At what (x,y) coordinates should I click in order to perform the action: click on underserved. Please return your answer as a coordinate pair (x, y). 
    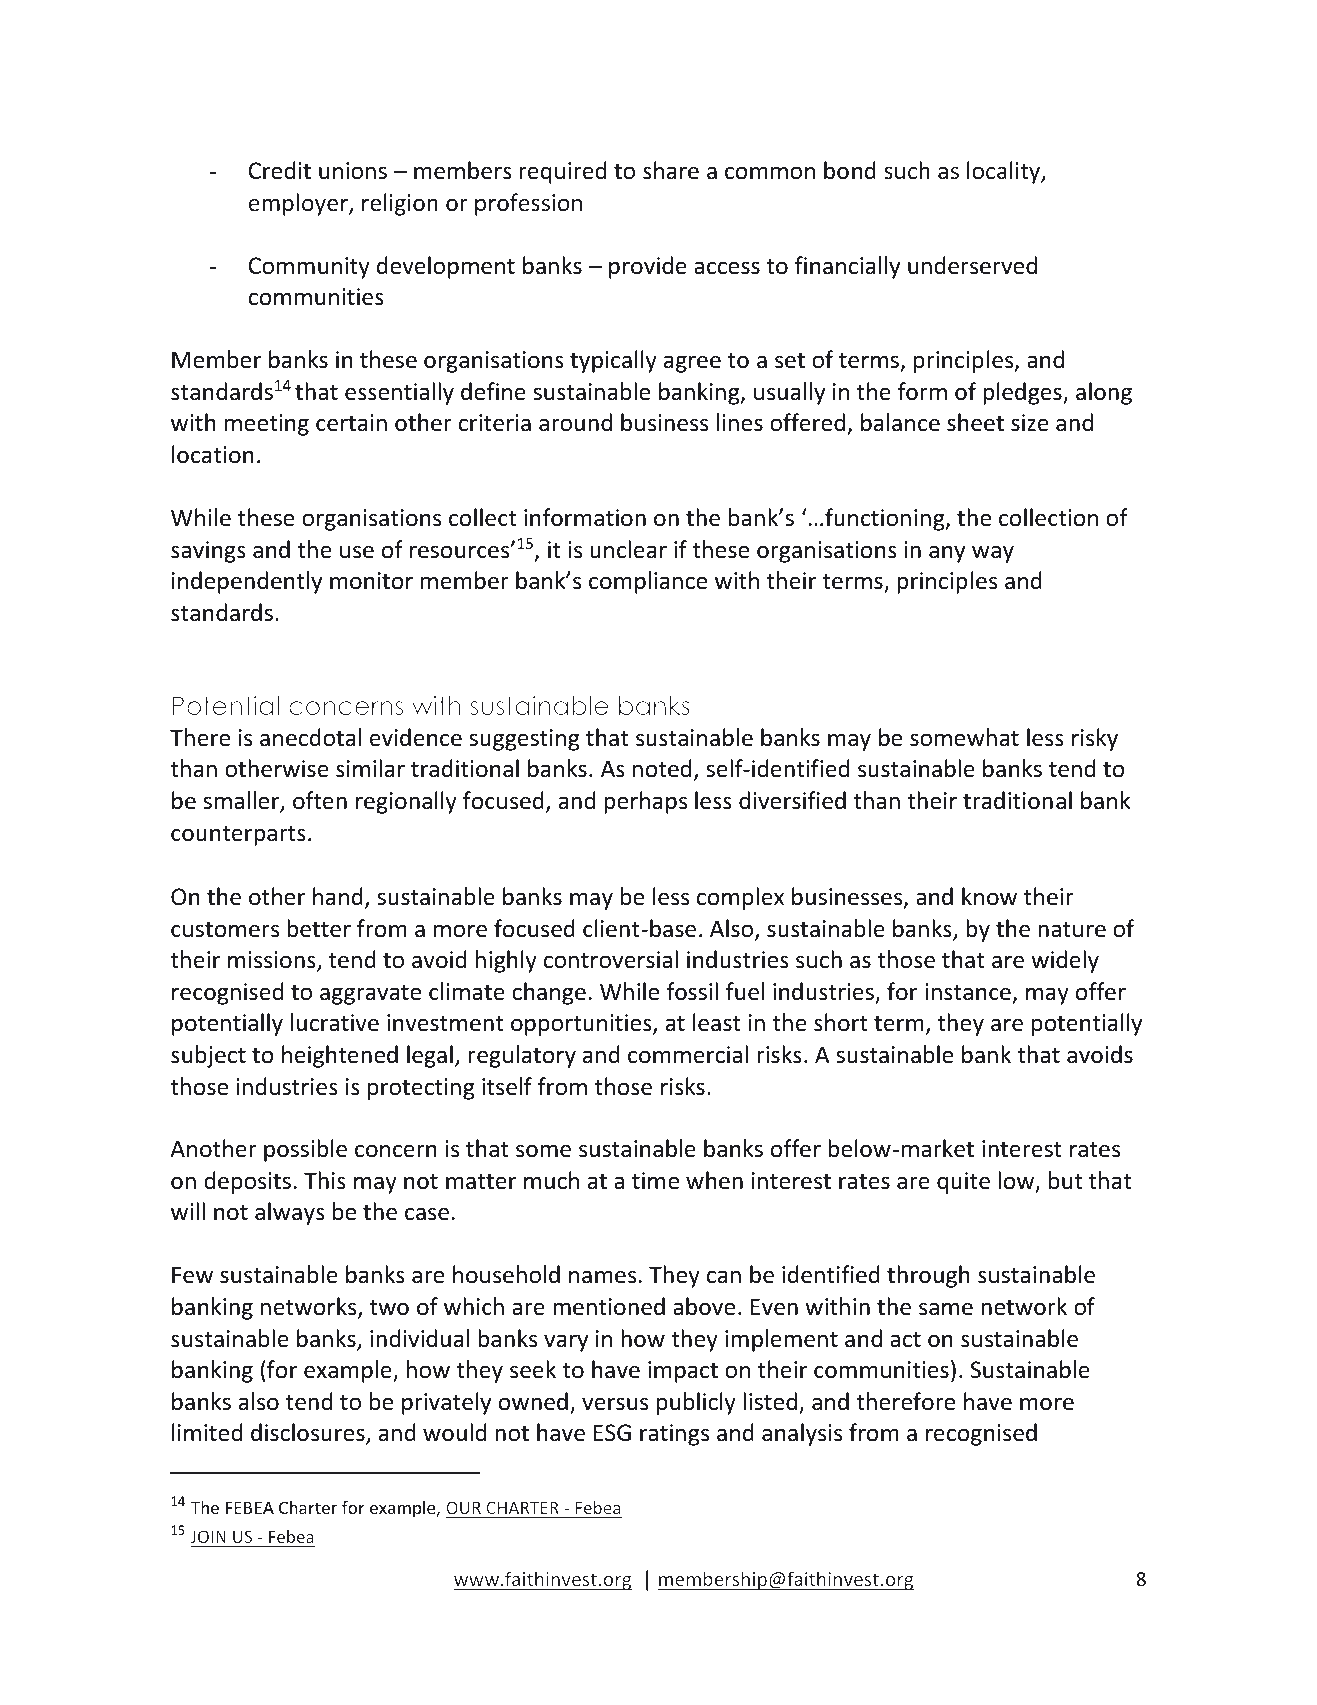
    Looking at the image, I should click on (972, 265).
